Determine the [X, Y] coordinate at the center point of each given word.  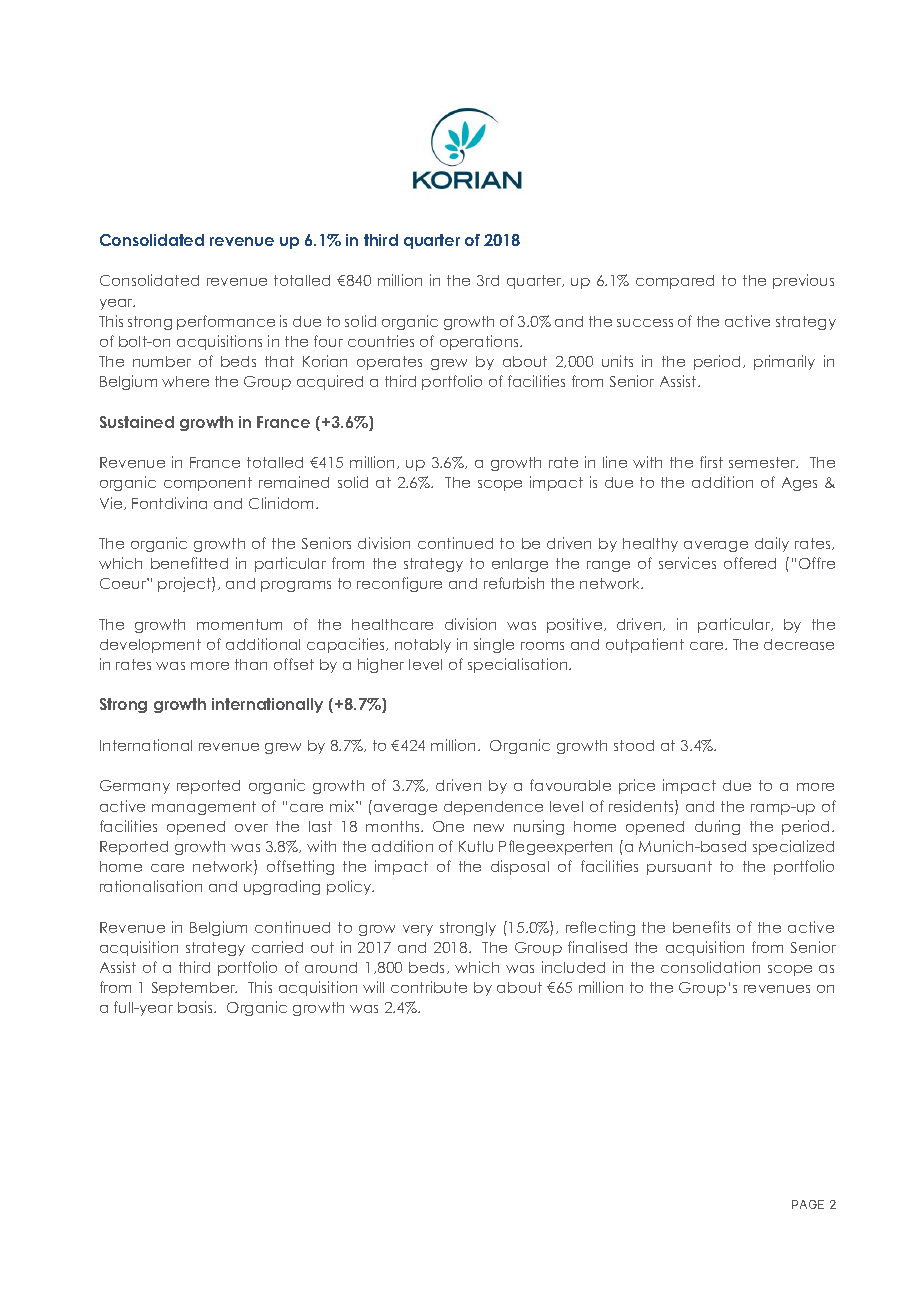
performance [226, 322]
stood [634, 745]
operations [480, 342]
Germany [135, 787]
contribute [429, 987]
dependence [493, 808]
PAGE [808, 1204]
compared [675, 282]
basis [197, 1007]
